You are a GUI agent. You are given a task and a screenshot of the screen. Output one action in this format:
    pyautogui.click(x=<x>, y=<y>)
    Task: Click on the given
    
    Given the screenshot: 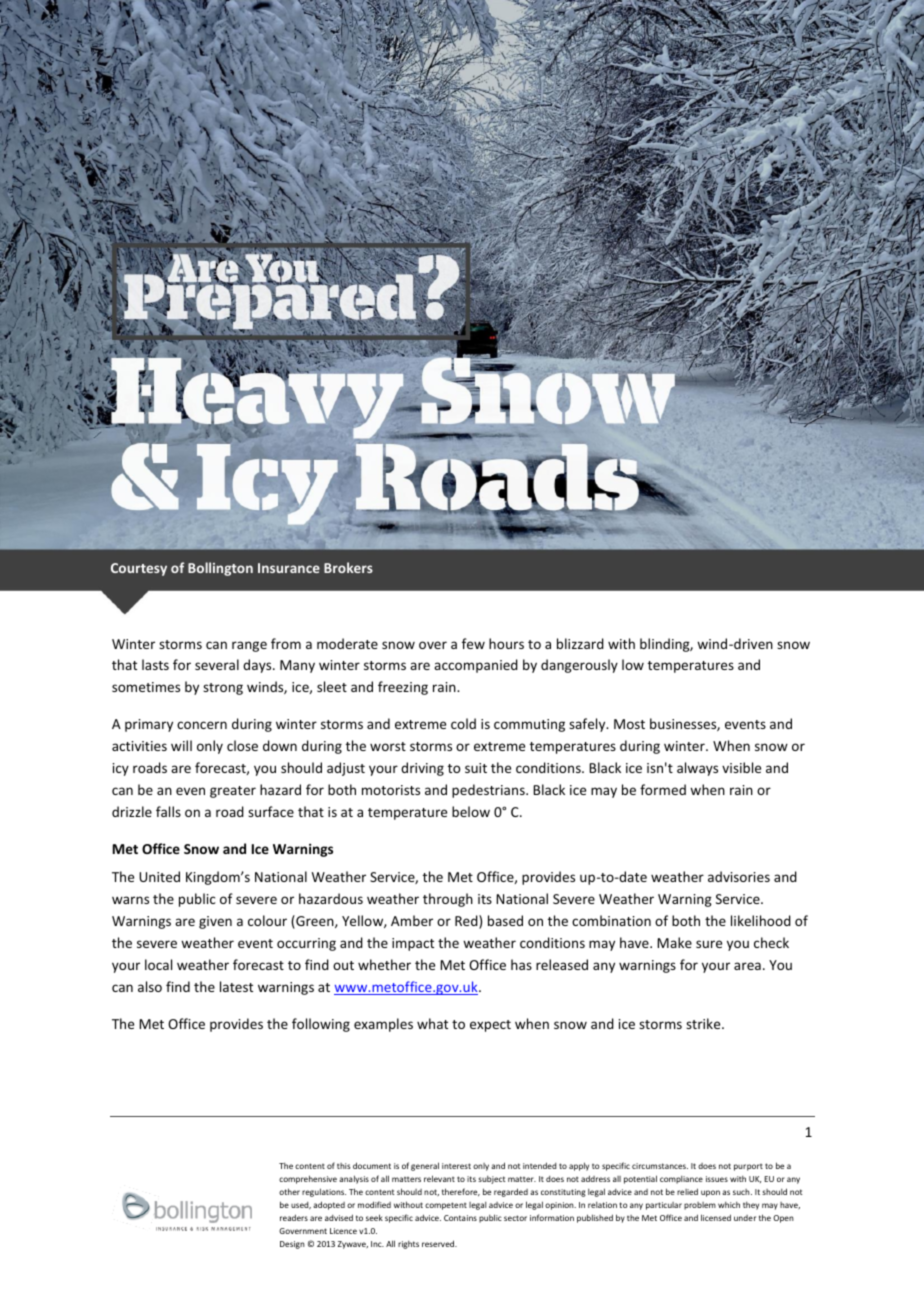 What is the action you would take?
    pyautogui.click(x=215, y=922)
